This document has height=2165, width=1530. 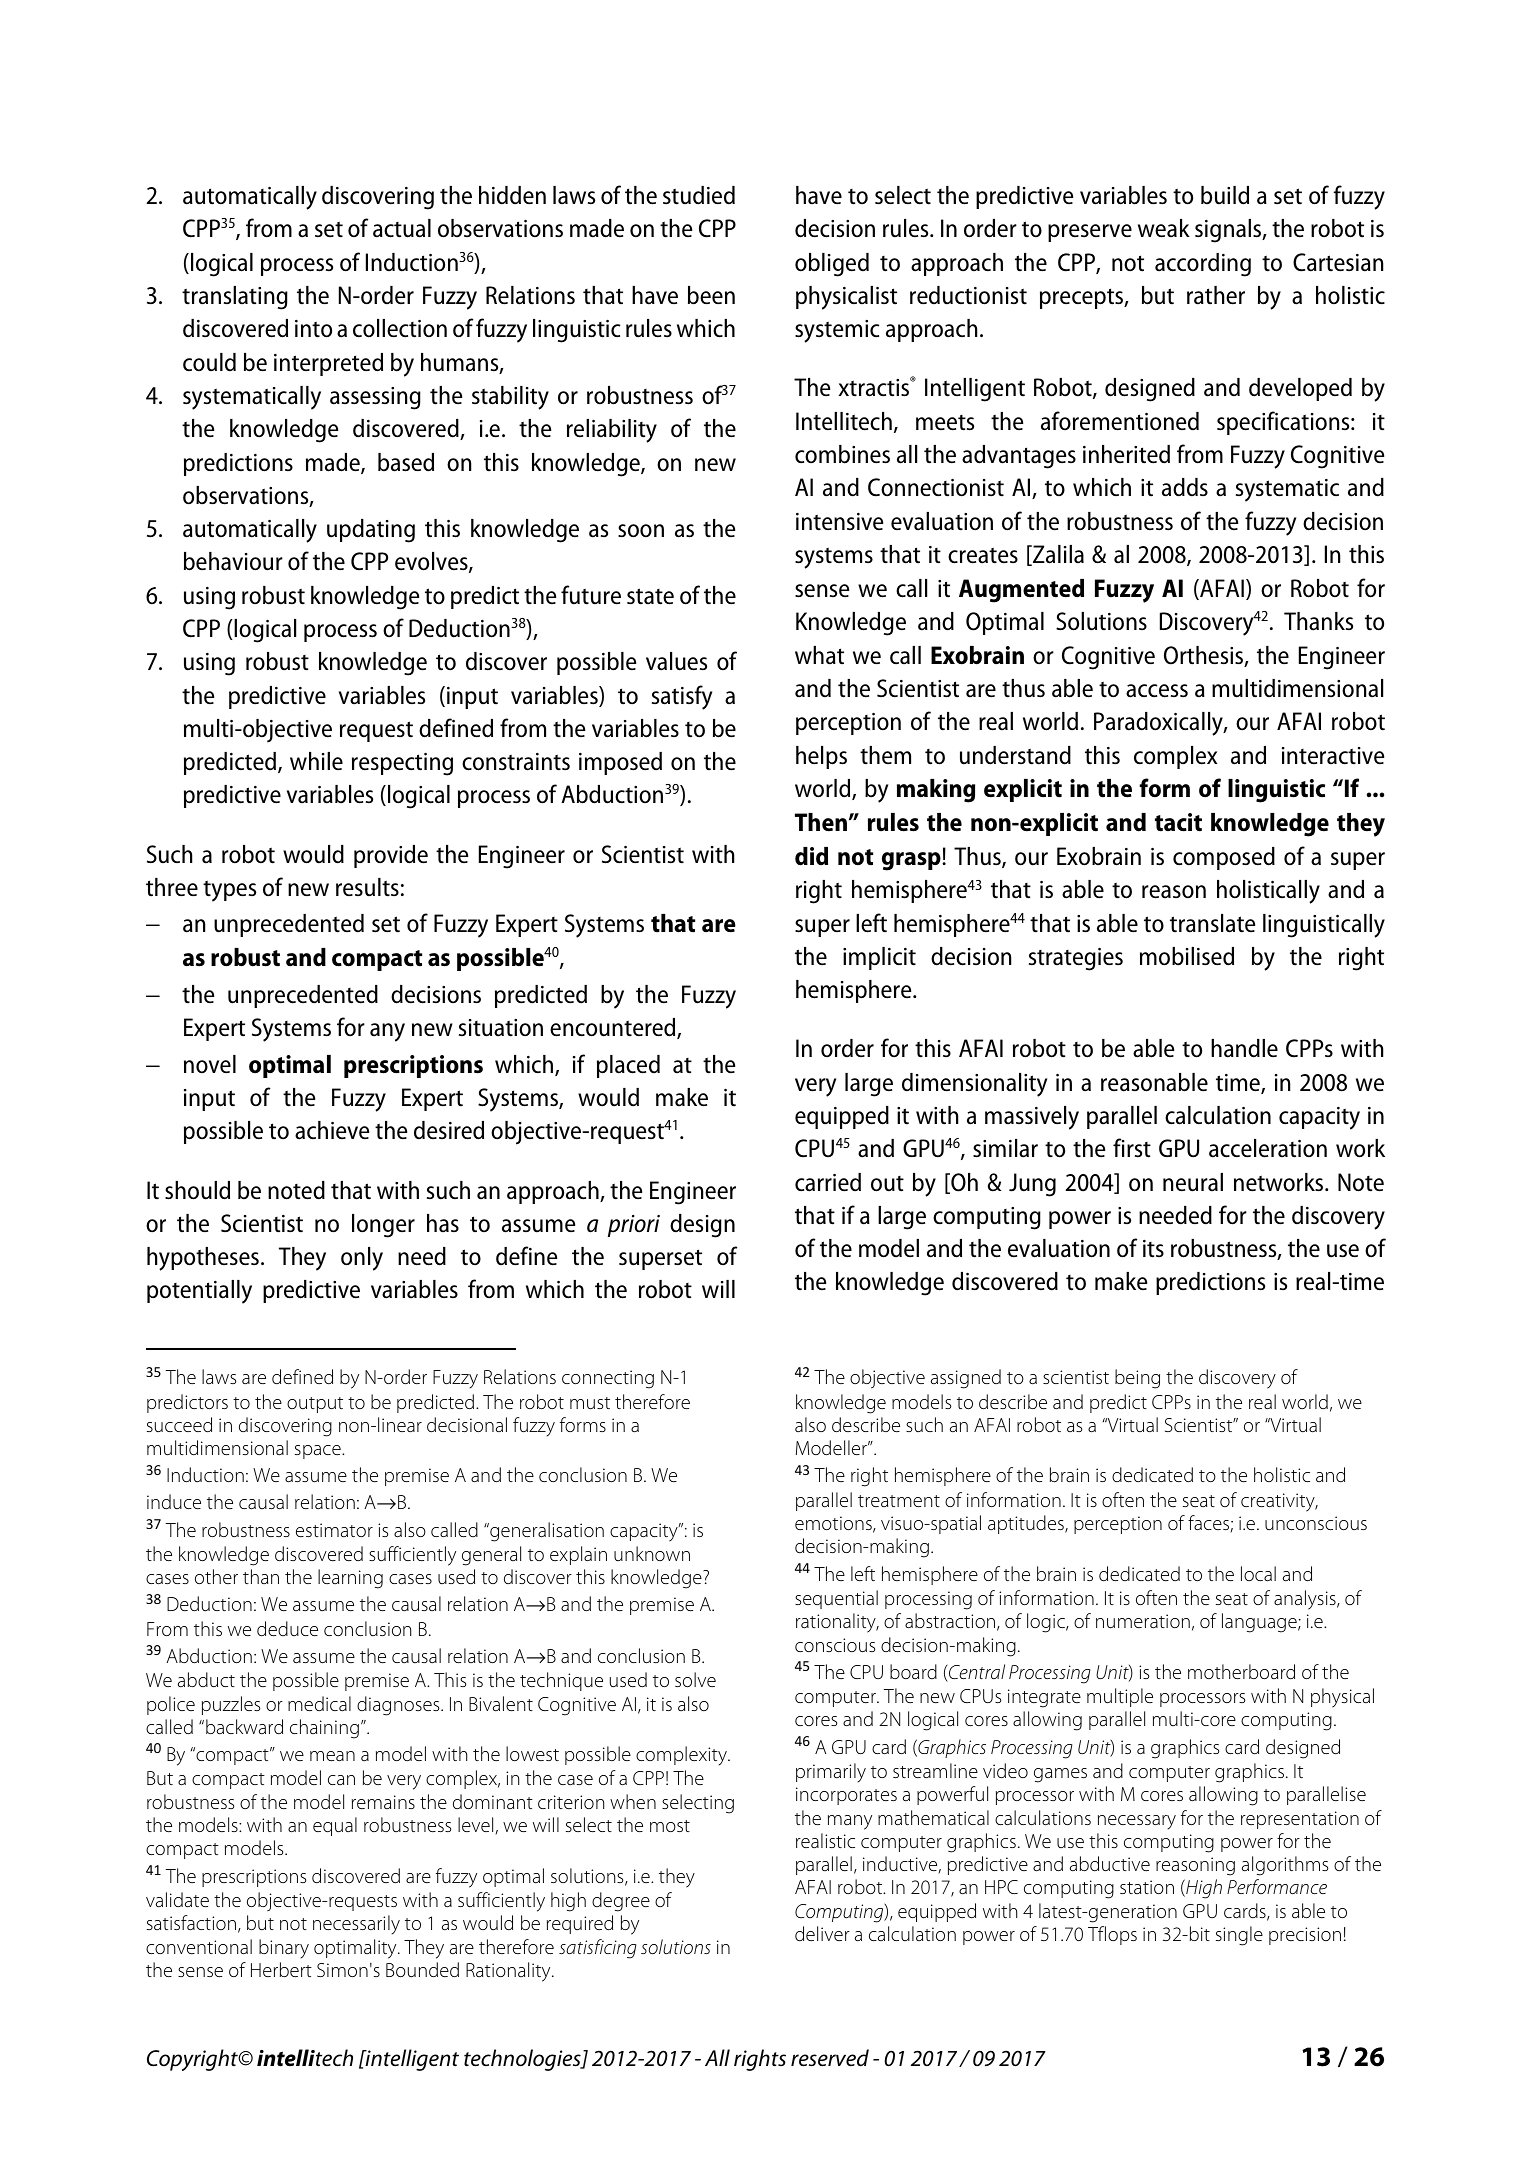 What do you see at coordinates (316, 761) in the document?
I see `while` at bounding box center [316, 761].
